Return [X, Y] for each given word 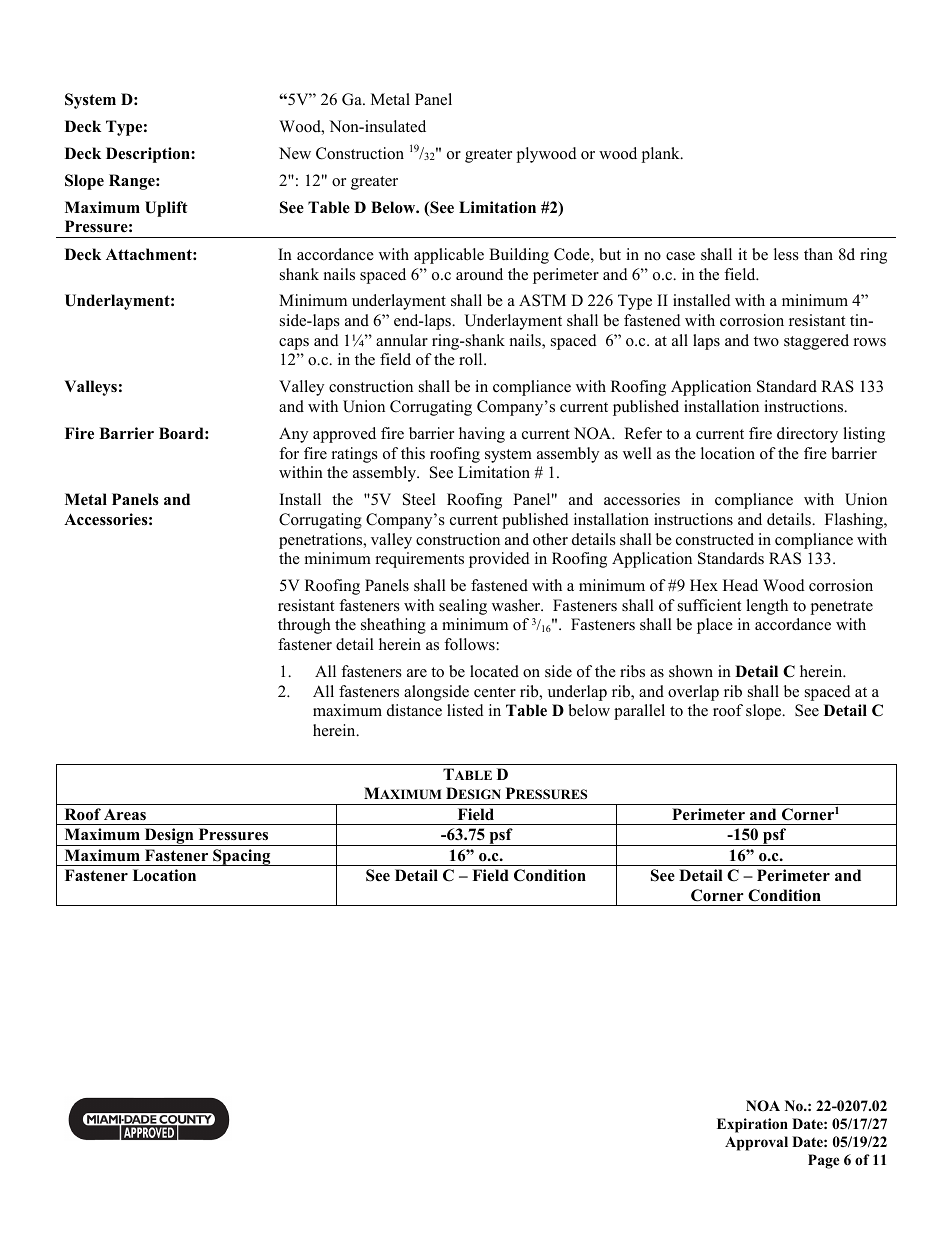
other [550, 539]
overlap [693, 693]
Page [824, 1161]
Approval [756, 1143]
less [786, 254]
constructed [715, 539]
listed [465, 710]
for [289, 453]
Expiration [752, 1125]
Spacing [242, 857]
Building [519, 256]
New [295, 153]
